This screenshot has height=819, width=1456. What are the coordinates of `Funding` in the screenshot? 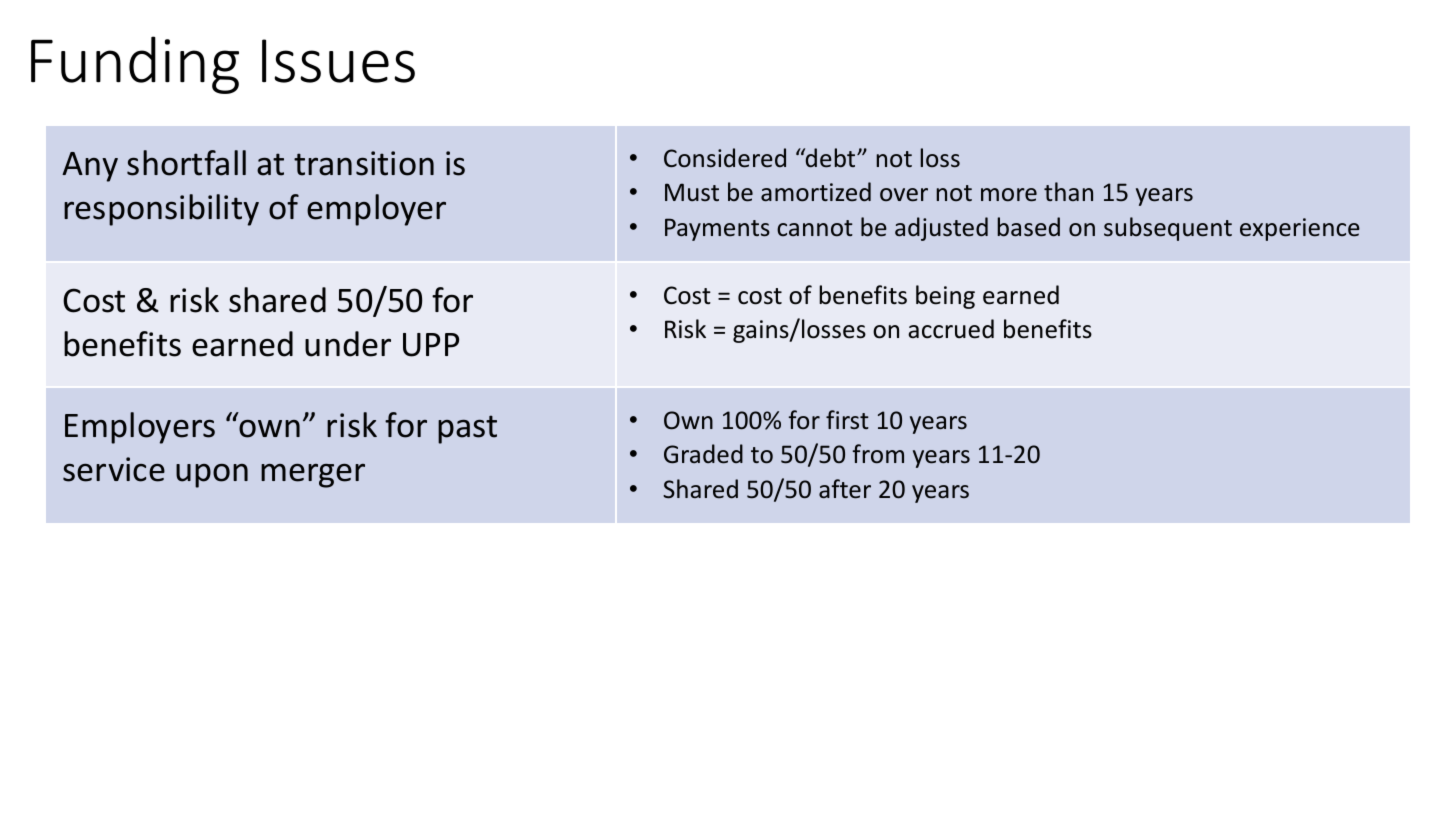 It's located at (135, 65).
